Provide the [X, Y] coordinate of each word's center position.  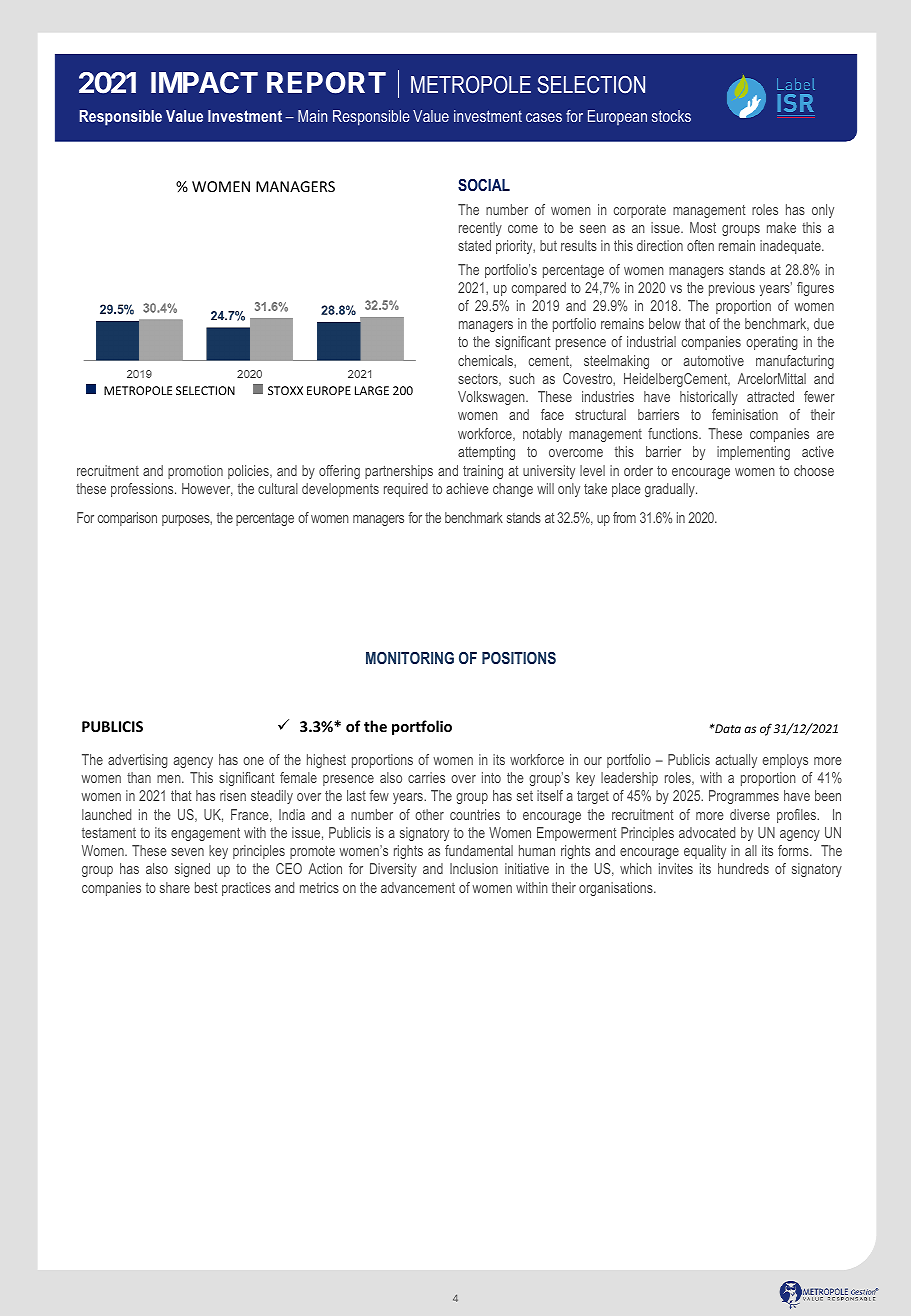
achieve [467, 488]
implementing [753, 453]
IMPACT [204, 82]
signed [192, 870]
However [207, 489]
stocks [671, 116]
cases [544, 117]
